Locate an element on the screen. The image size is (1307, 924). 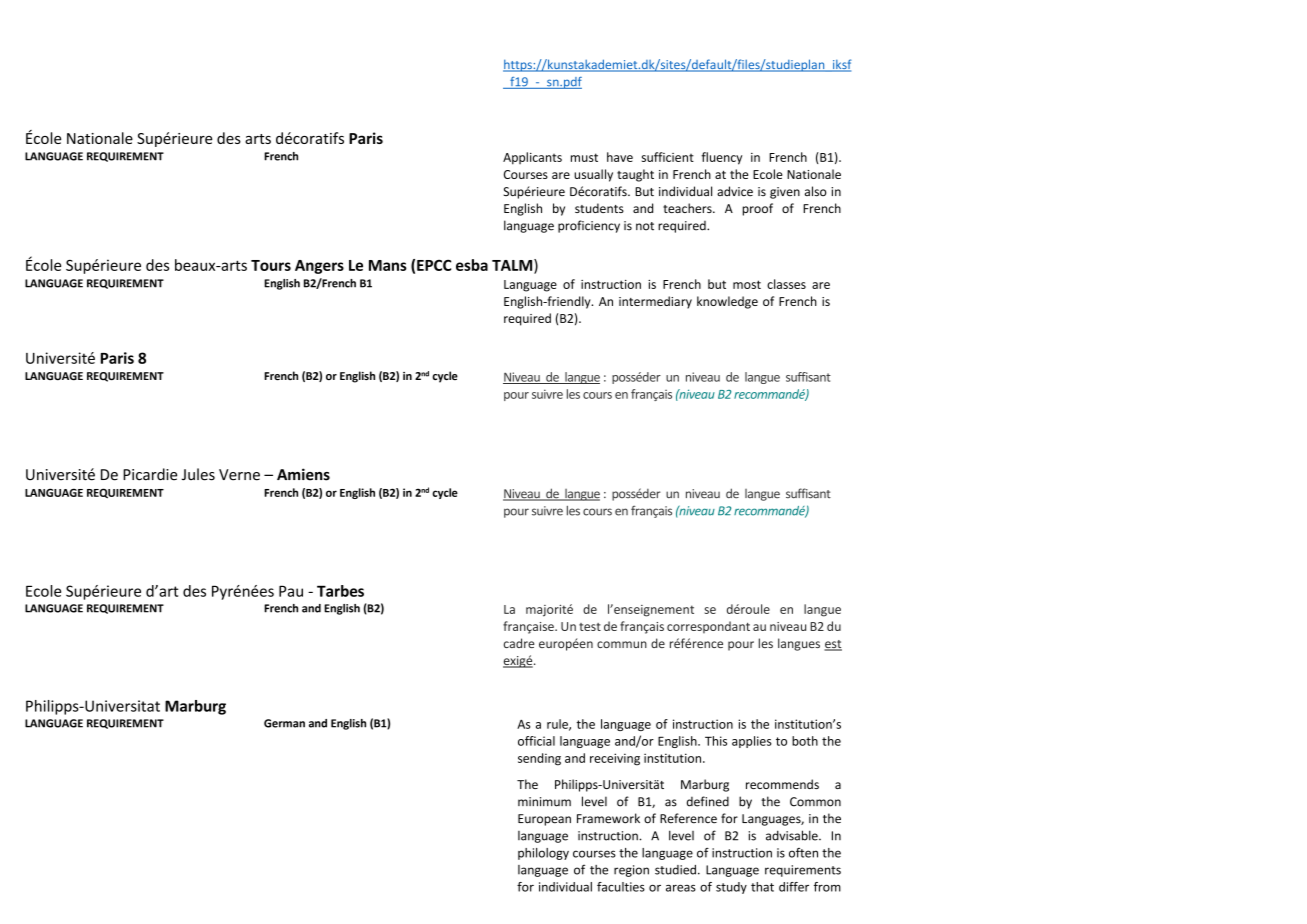
minimum is located at coordinates (544, 802).
